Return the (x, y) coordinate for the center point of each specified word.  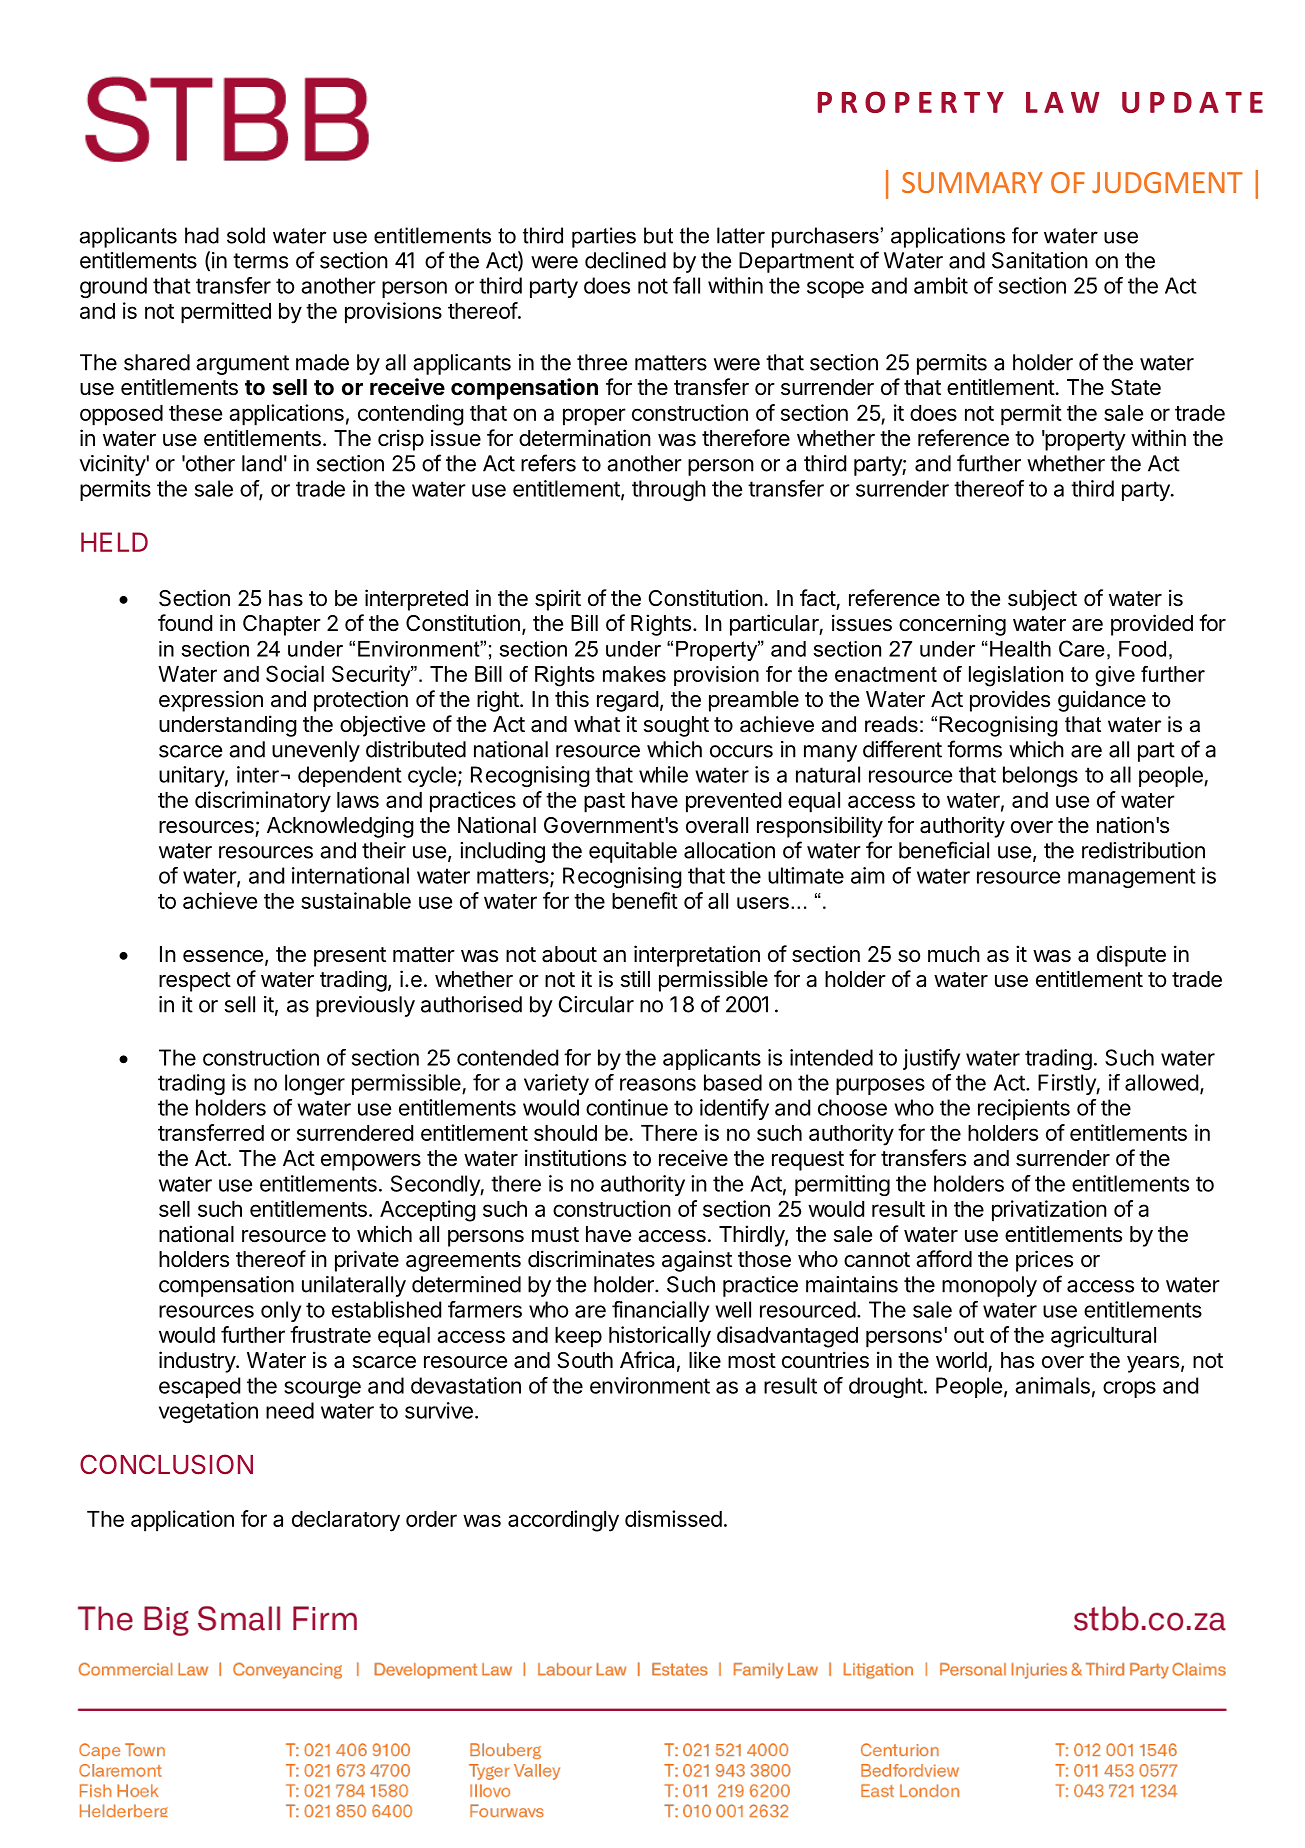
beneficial (944, 850)
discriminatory (263, 802)
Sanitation (1040, 260)
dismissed (673, 1518)
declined (625, 260)
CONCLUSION (166, 1464)
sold (246, 235)
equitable (633, 852)
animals (1052, 1385)
